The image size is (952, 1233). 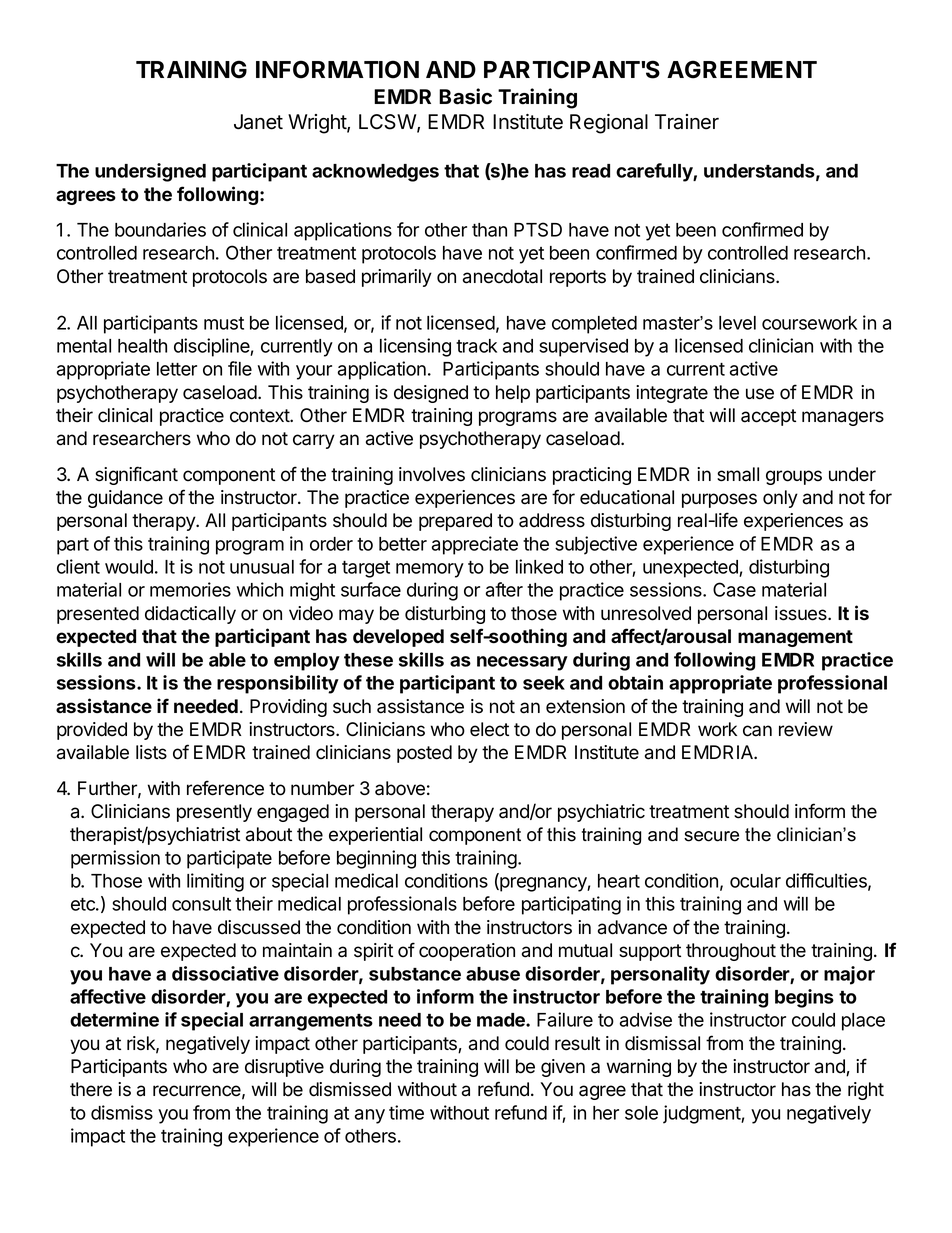 What do you see at coordinates (802, 613) in the document?
I see `issues` at bounding box center [802, 613].
